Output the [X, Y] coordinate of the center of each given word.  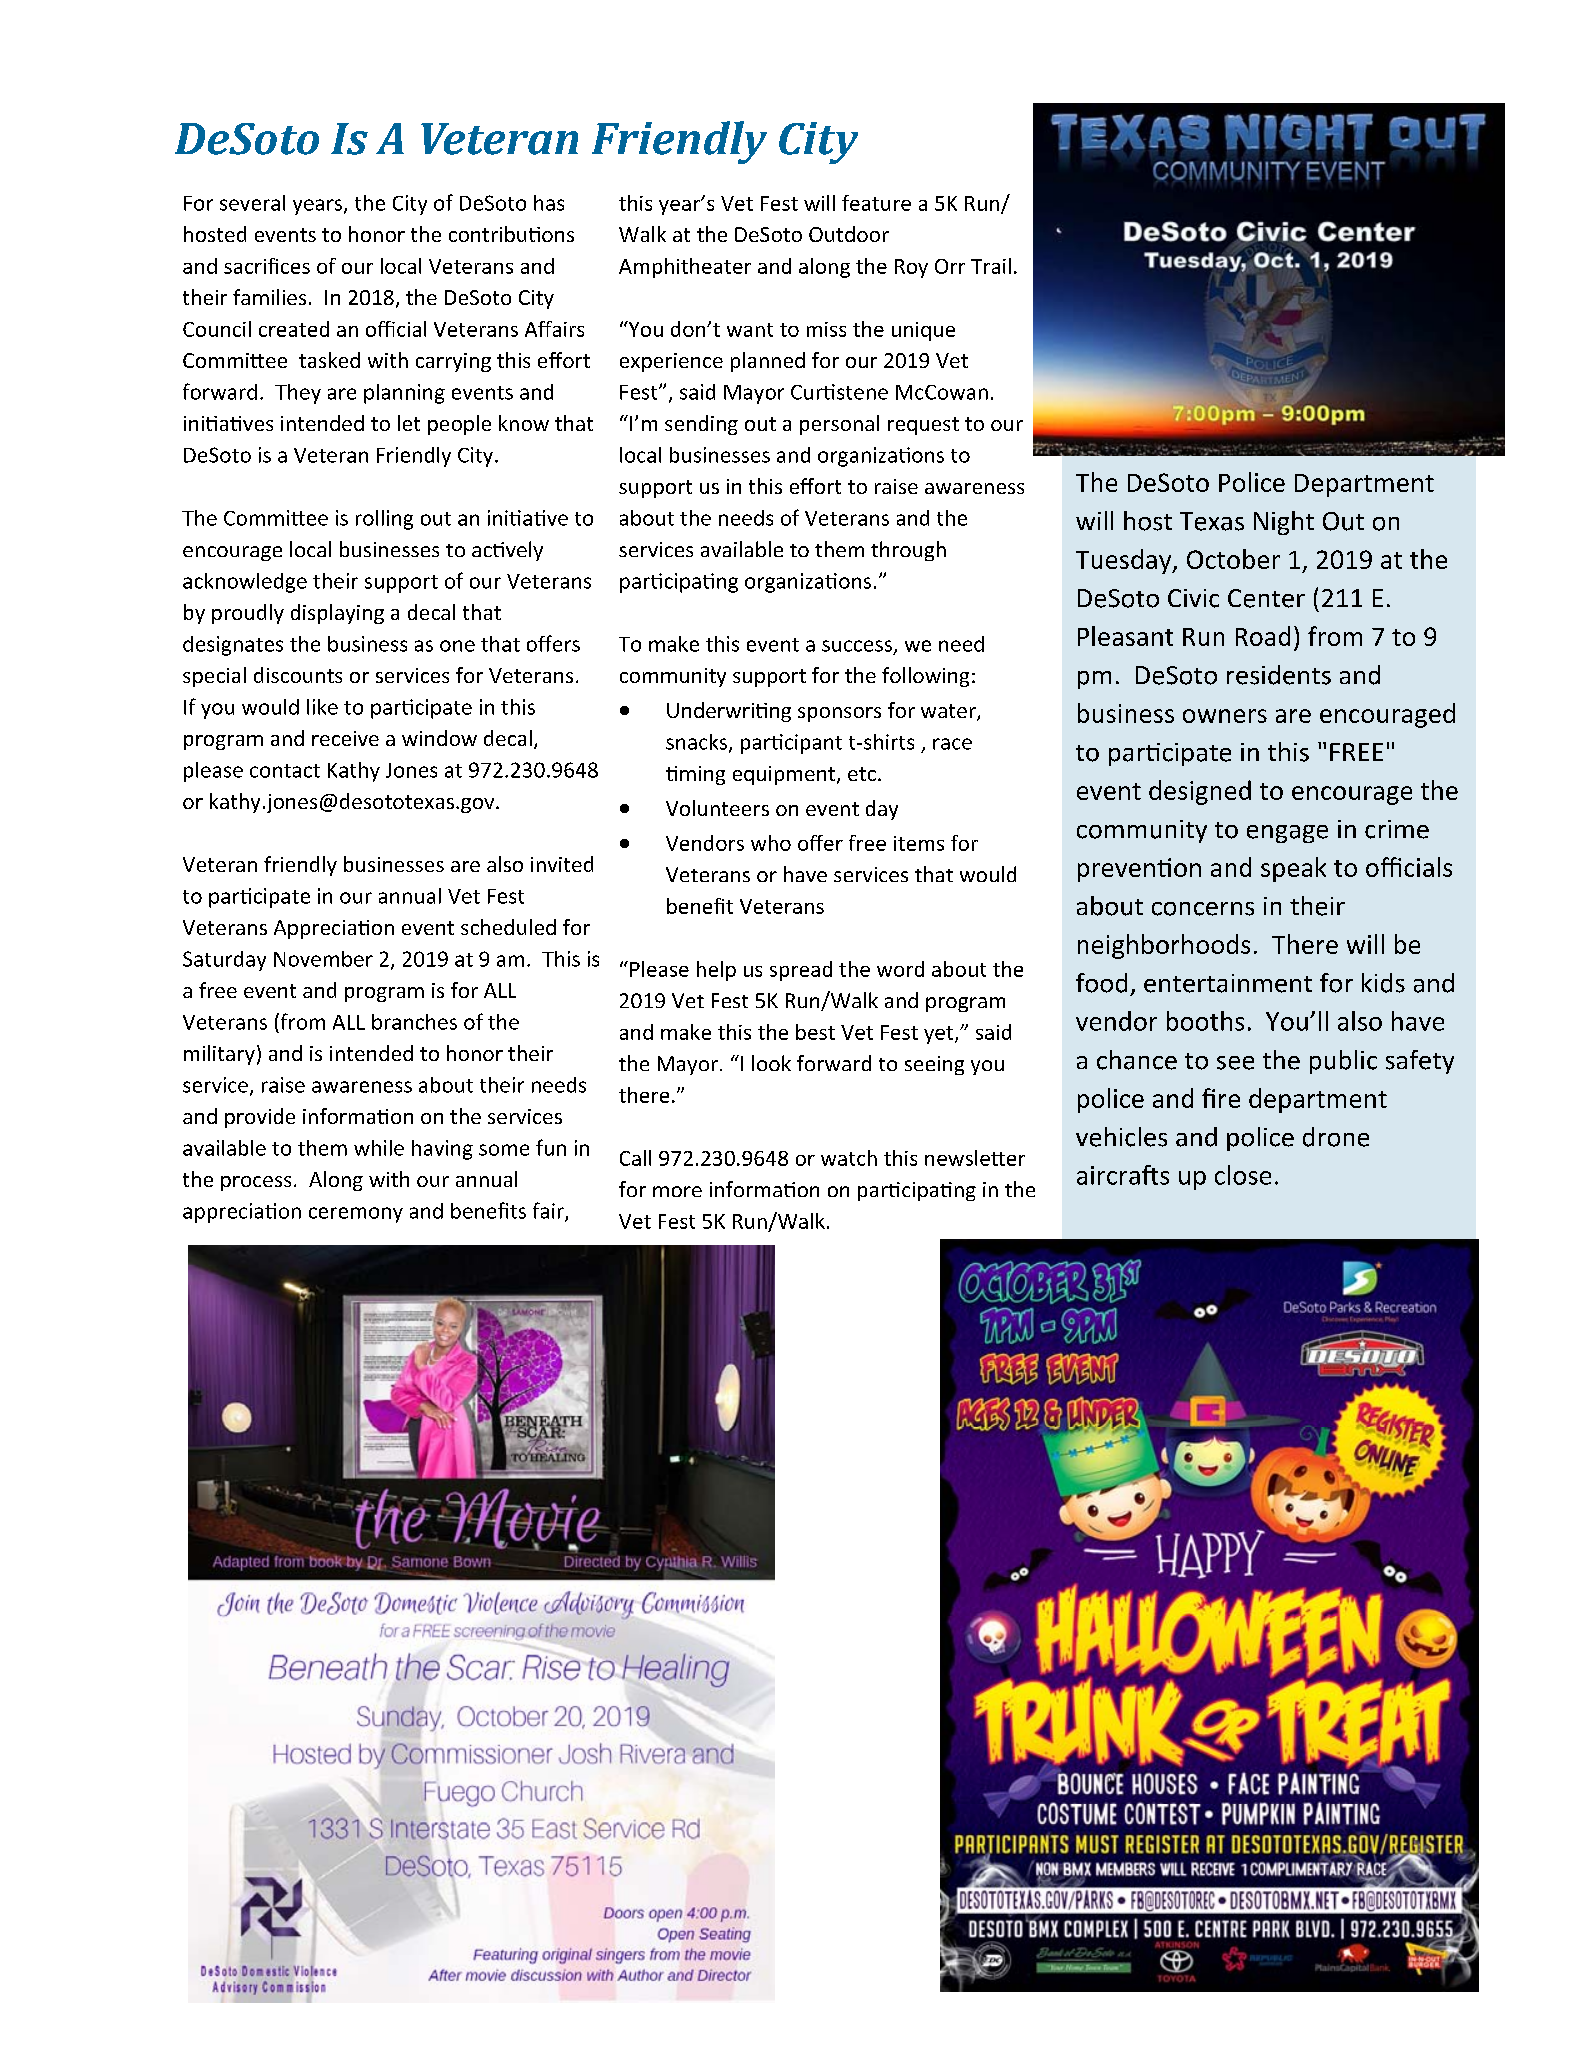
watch [849, 1158]
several [252, 203]
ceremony [356, 1215]
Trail [991, 266]
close [1243, 1175]
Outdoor [849, 234]
